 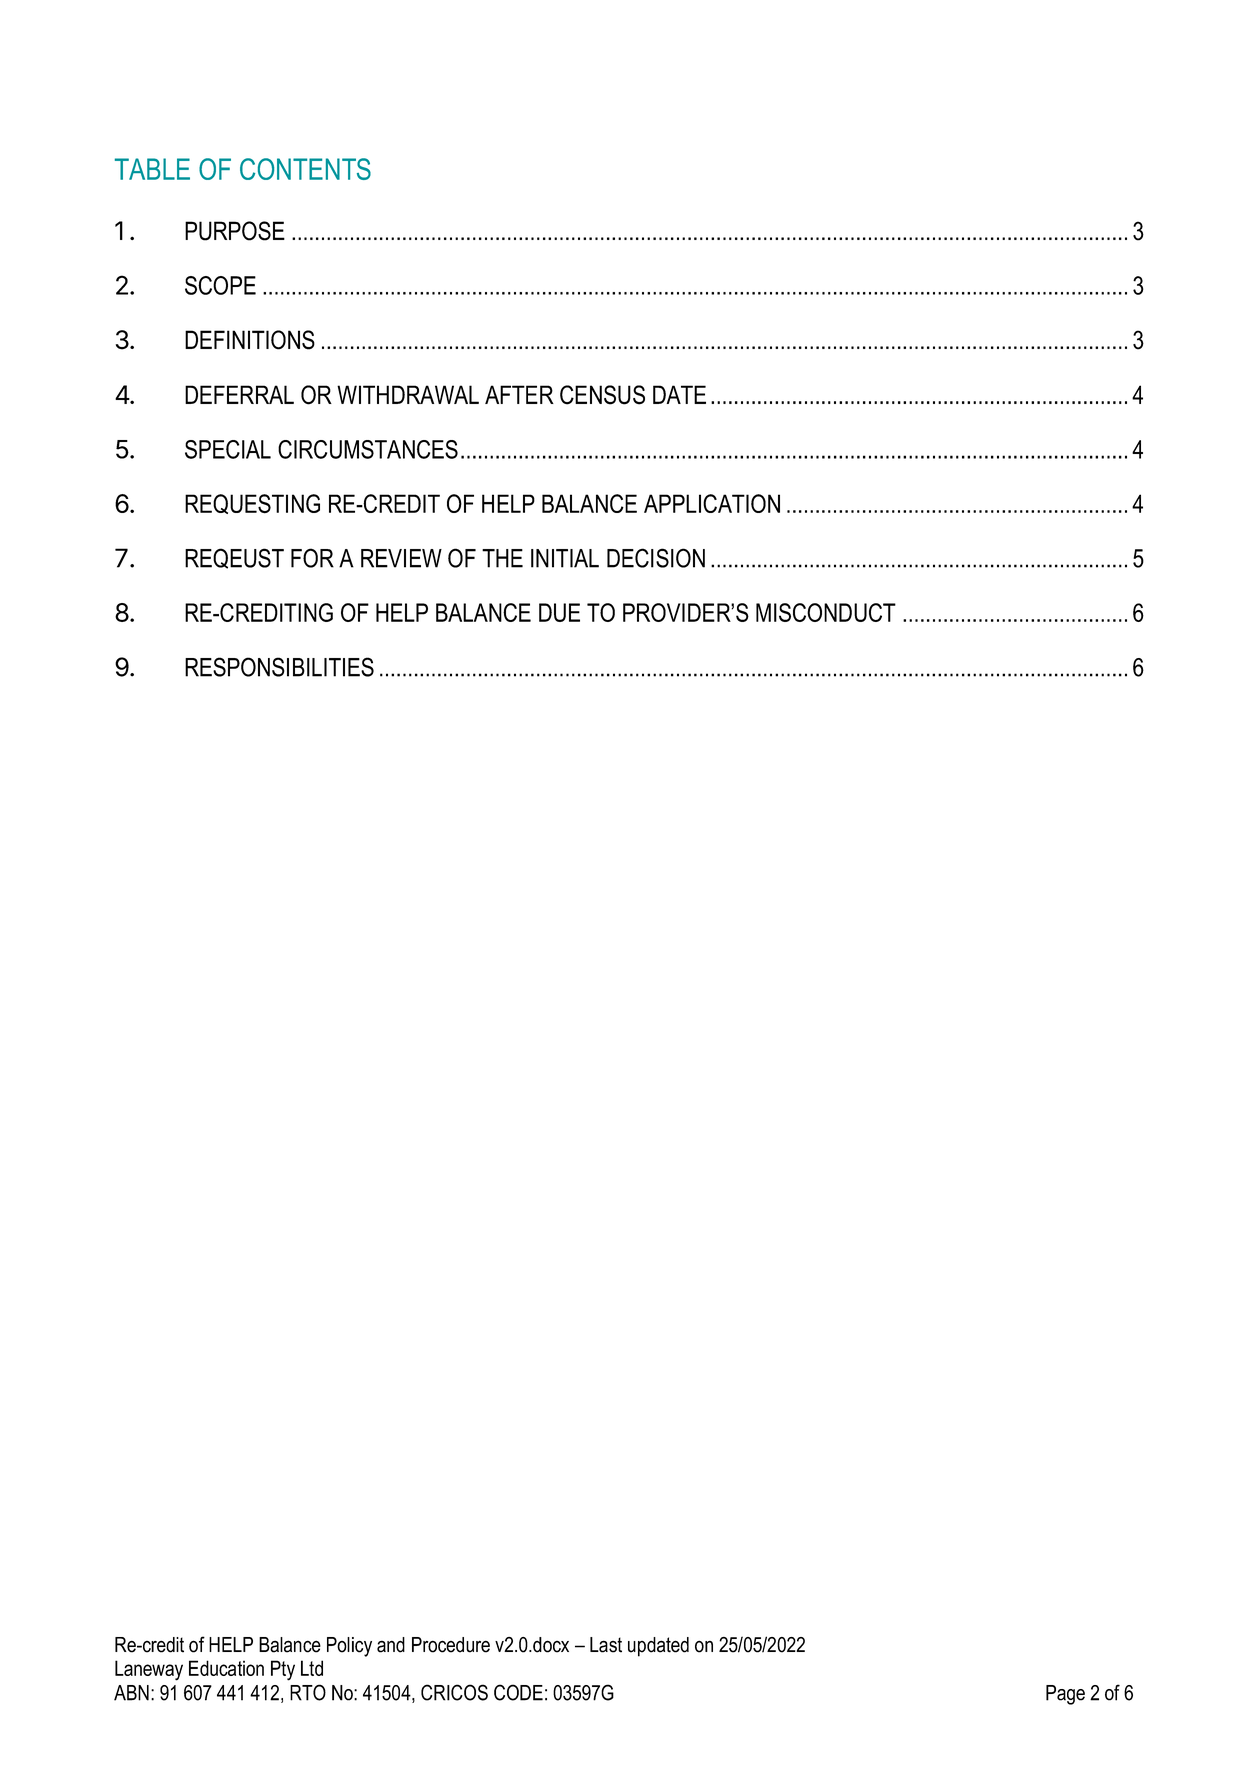 What do you see at coordinates (602, 395) in the document?
I see `CENSUS` at bounding box center [602, 395].
